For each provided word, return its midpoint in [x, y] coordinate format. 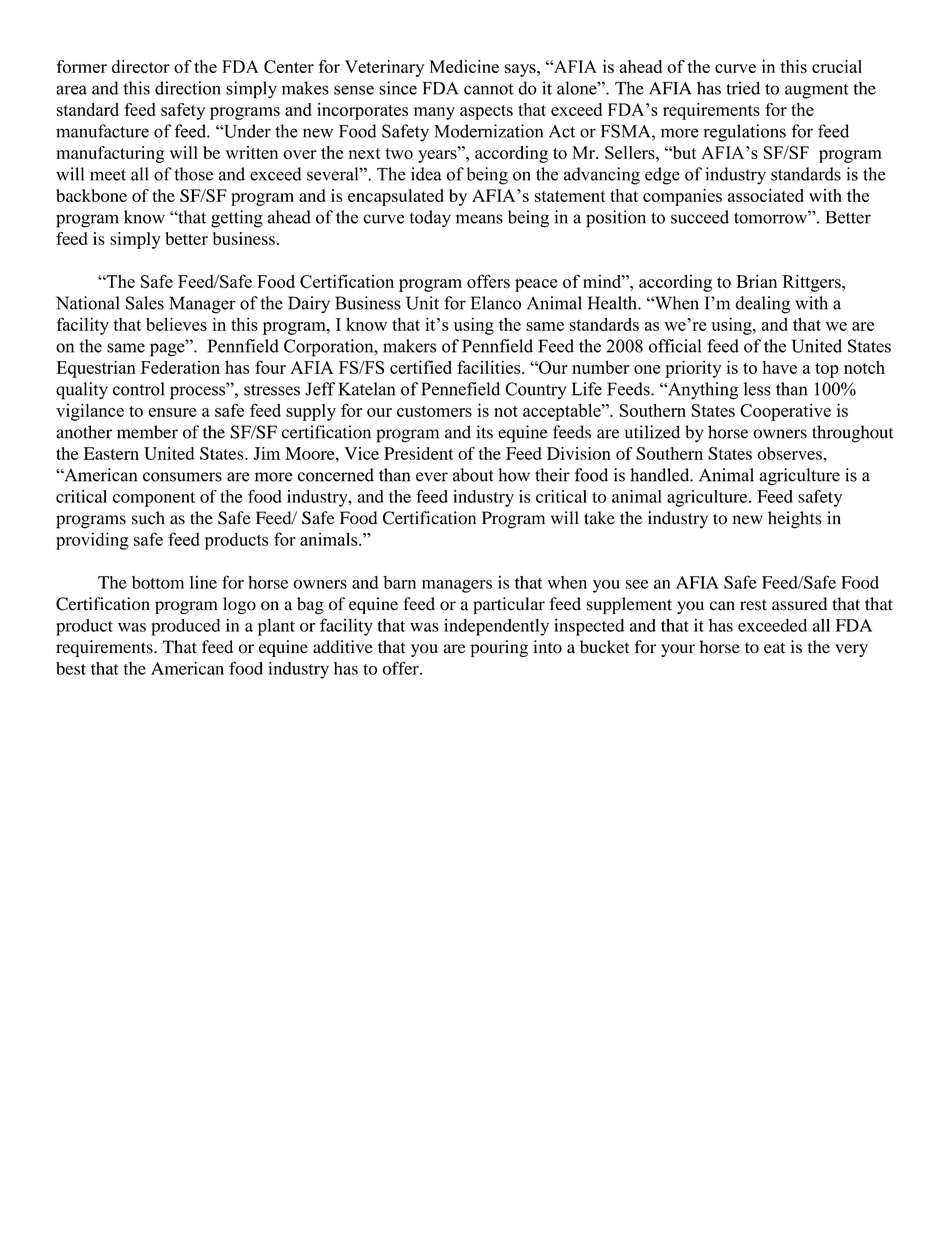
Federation [180, 367]
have [779, 367]
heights [795, 520]
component [154, 499]
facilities [490, 367]
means [479, 219]
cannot [489, 89]
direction [188, 88]
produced [185, 627]
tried [743, 88]
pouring [499, 648]
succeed [700, 217]
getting [237, 219]
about [473, 475]
